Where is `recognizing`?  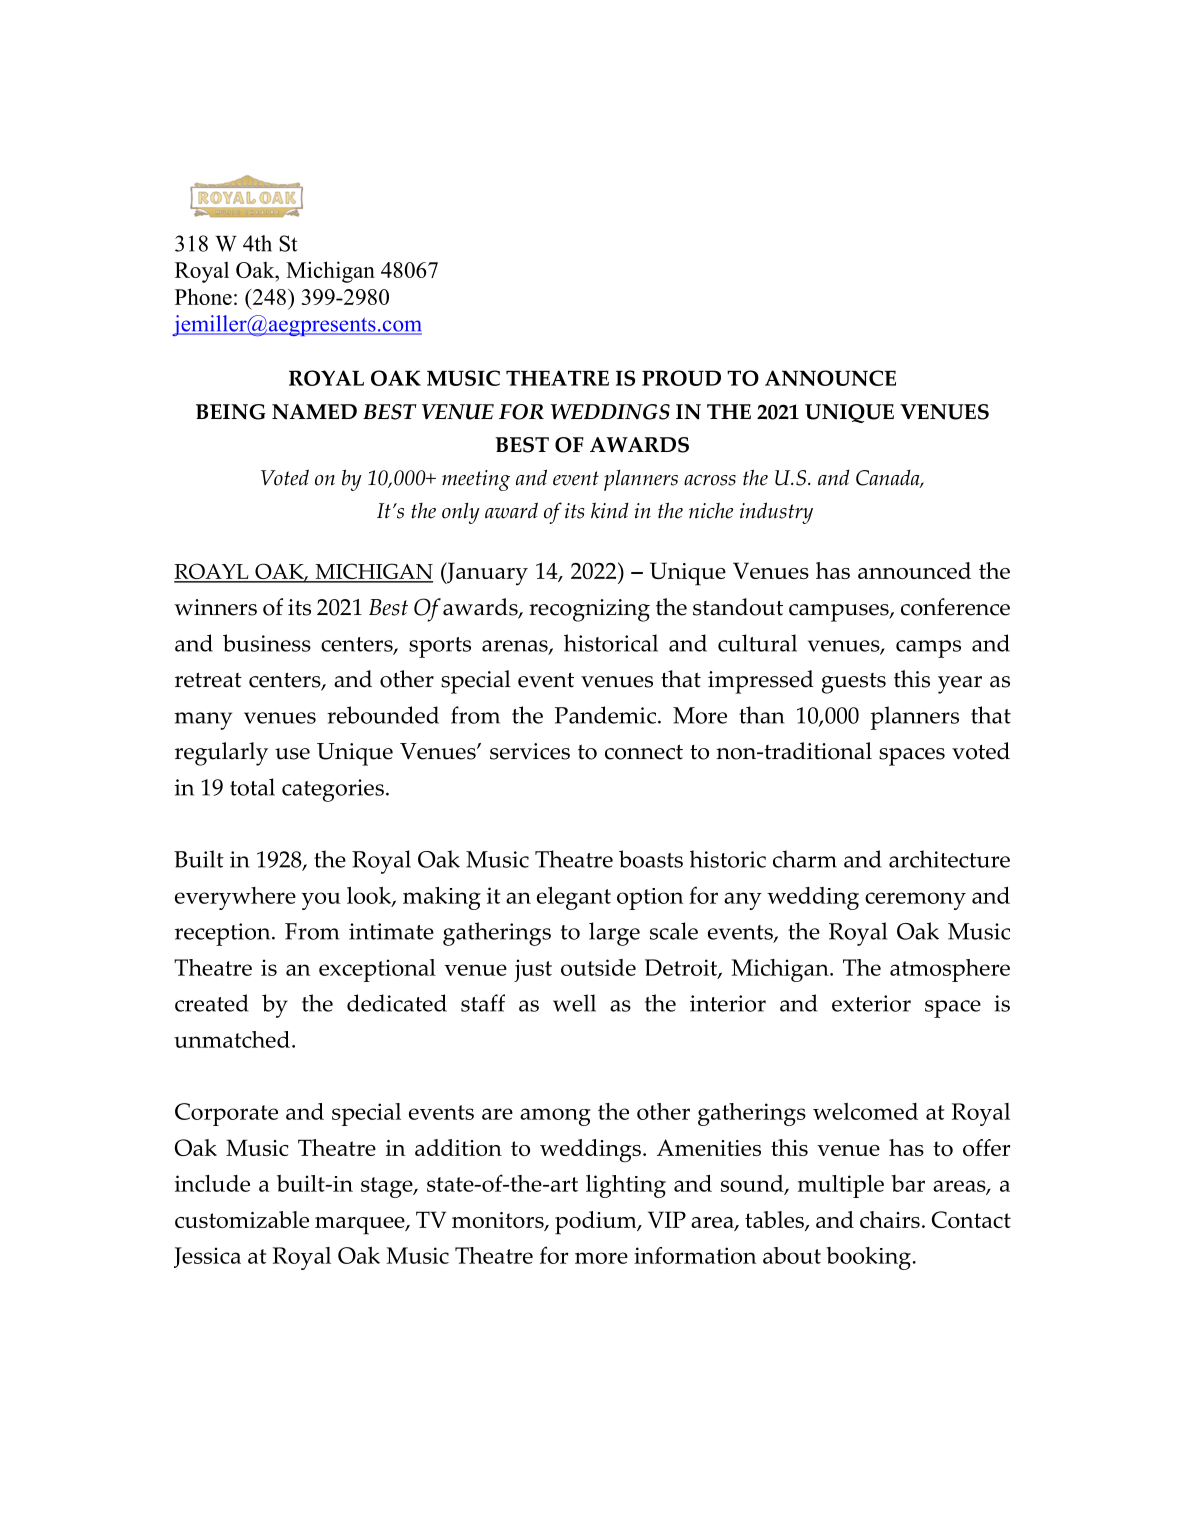 recognizing is located at coordinates (589, 610).
